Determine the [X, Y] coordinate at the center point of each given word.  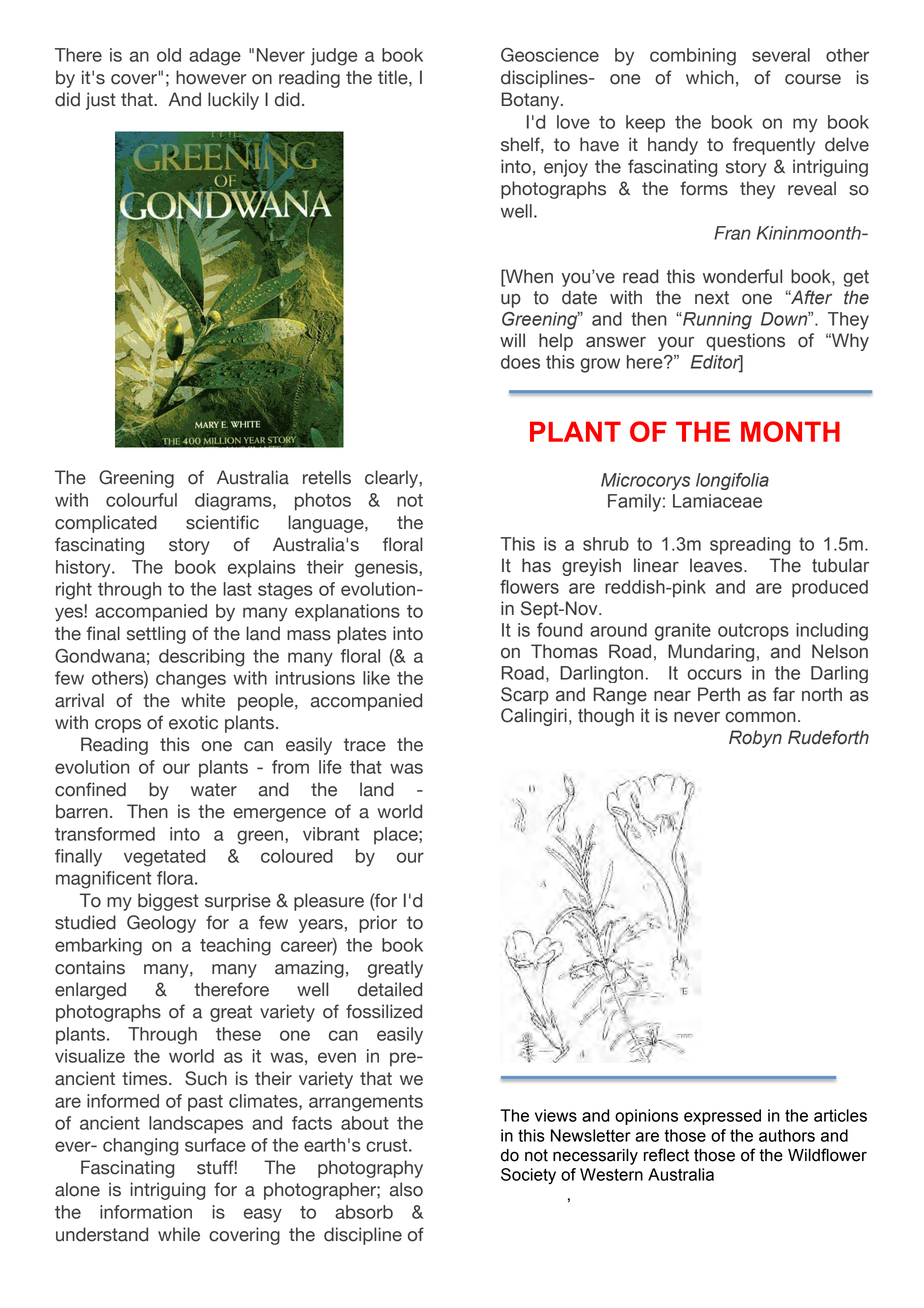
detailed [390, 989]
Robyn [755, 739]
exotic [193, 722]
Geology [161, 924]
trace [365, 745]
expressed [722, 1117]
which [710, 77]
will [512, 340]
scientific [222, 522]
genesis [387, 569]
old [169, 55]
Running [716, 321]
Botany [531, 101]
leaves [717, 565]
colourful [141, 500]
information [146, 1212]
